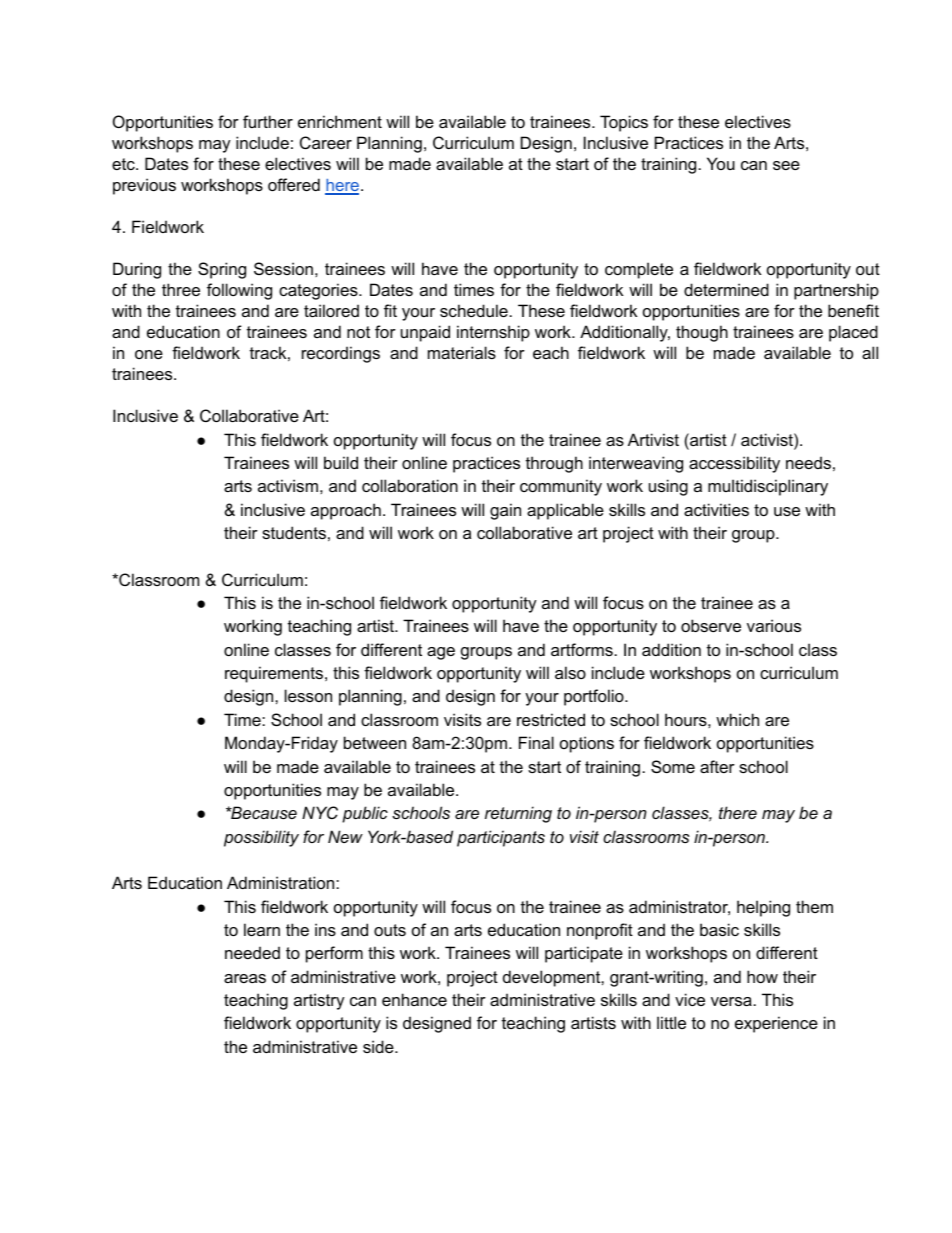  What do you see at coordinates (245, 978) in the screenshot?
I see `areas` at bounding box center [245, 978].
